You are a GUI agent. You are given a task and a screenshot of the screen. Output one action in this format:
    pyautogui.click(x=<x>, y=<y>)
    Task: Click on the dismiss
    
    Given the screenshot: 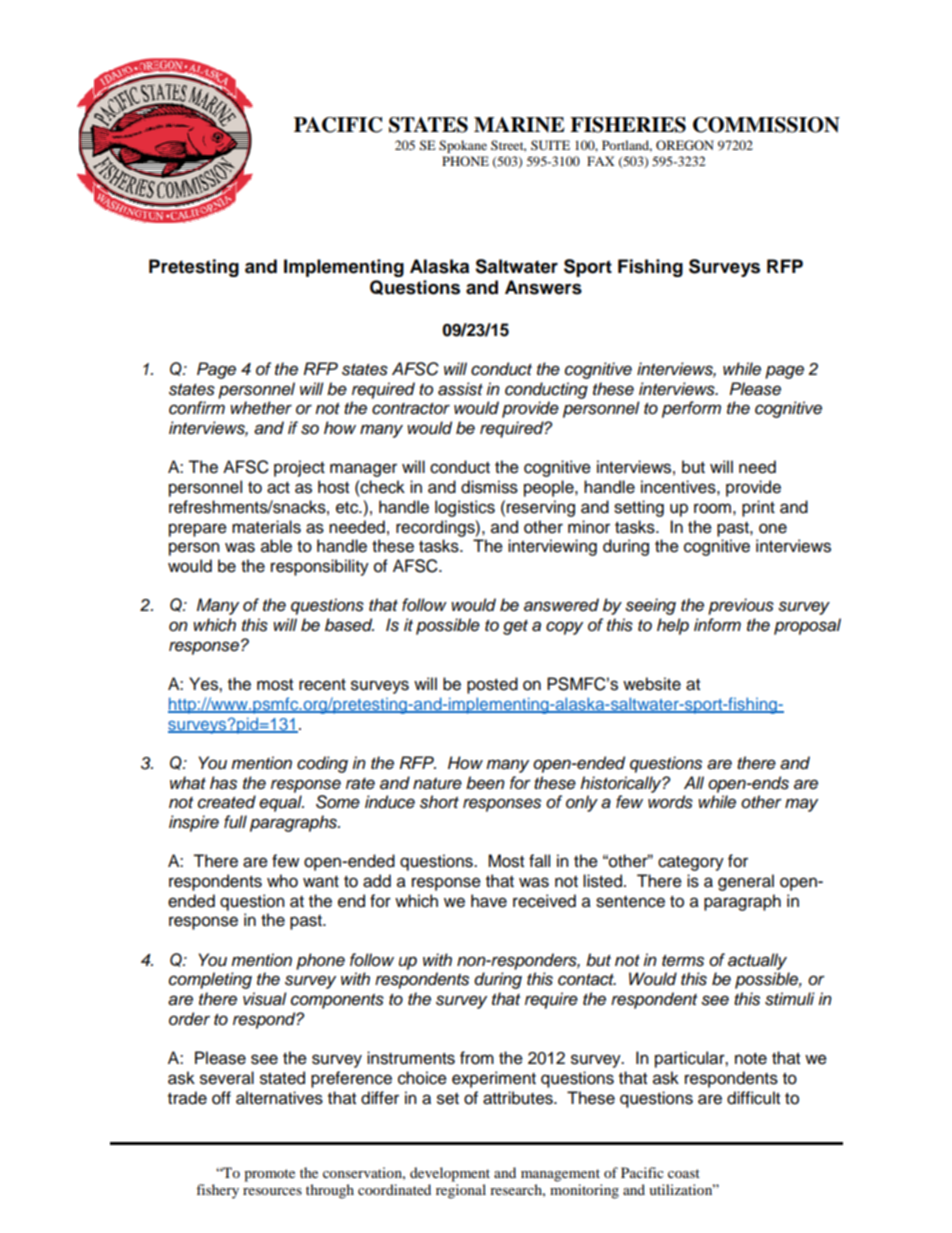 What is the action you would take?
    pyautogui.click(x=489, y=487)
